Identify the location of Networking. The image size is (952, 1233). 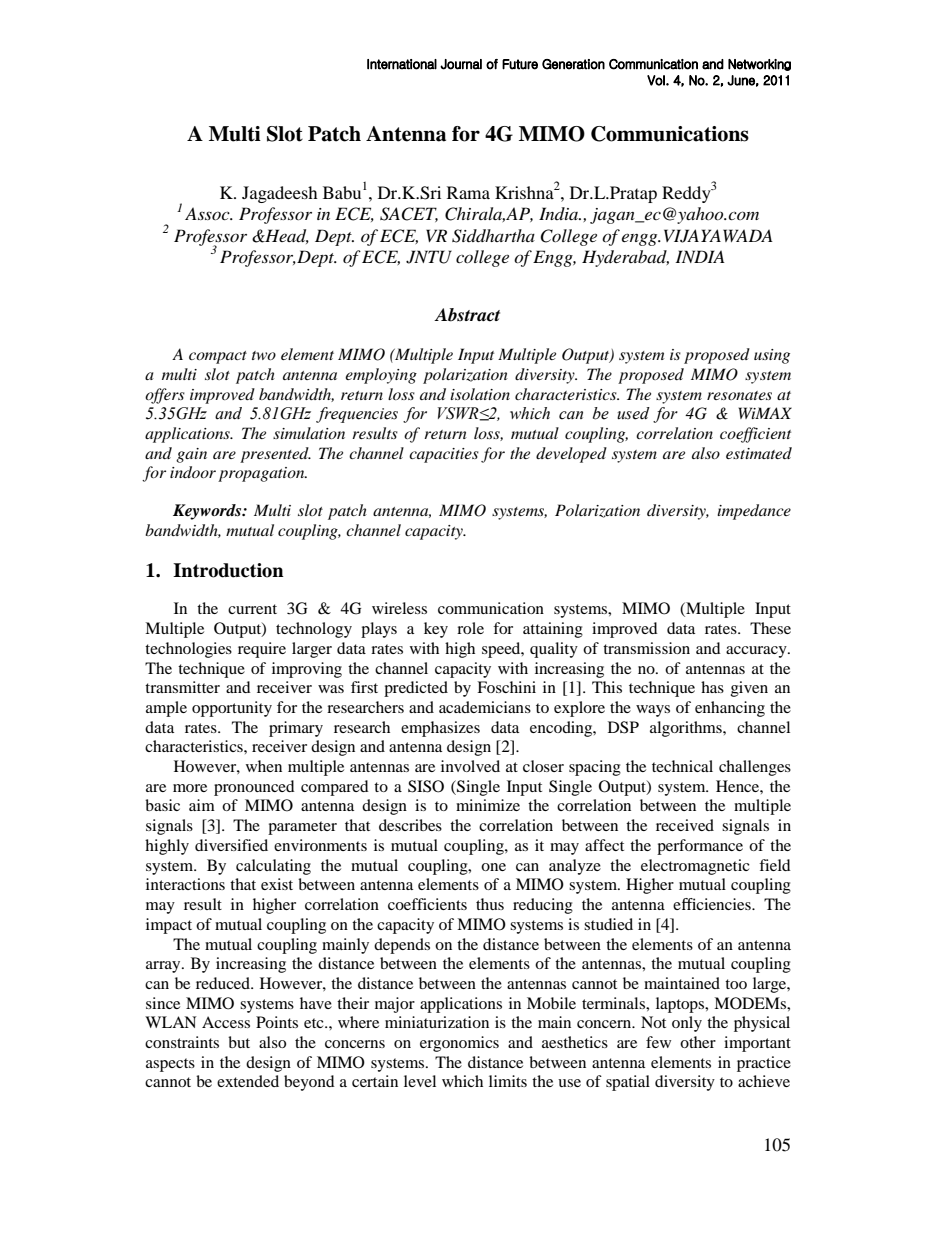
(759, 65).
